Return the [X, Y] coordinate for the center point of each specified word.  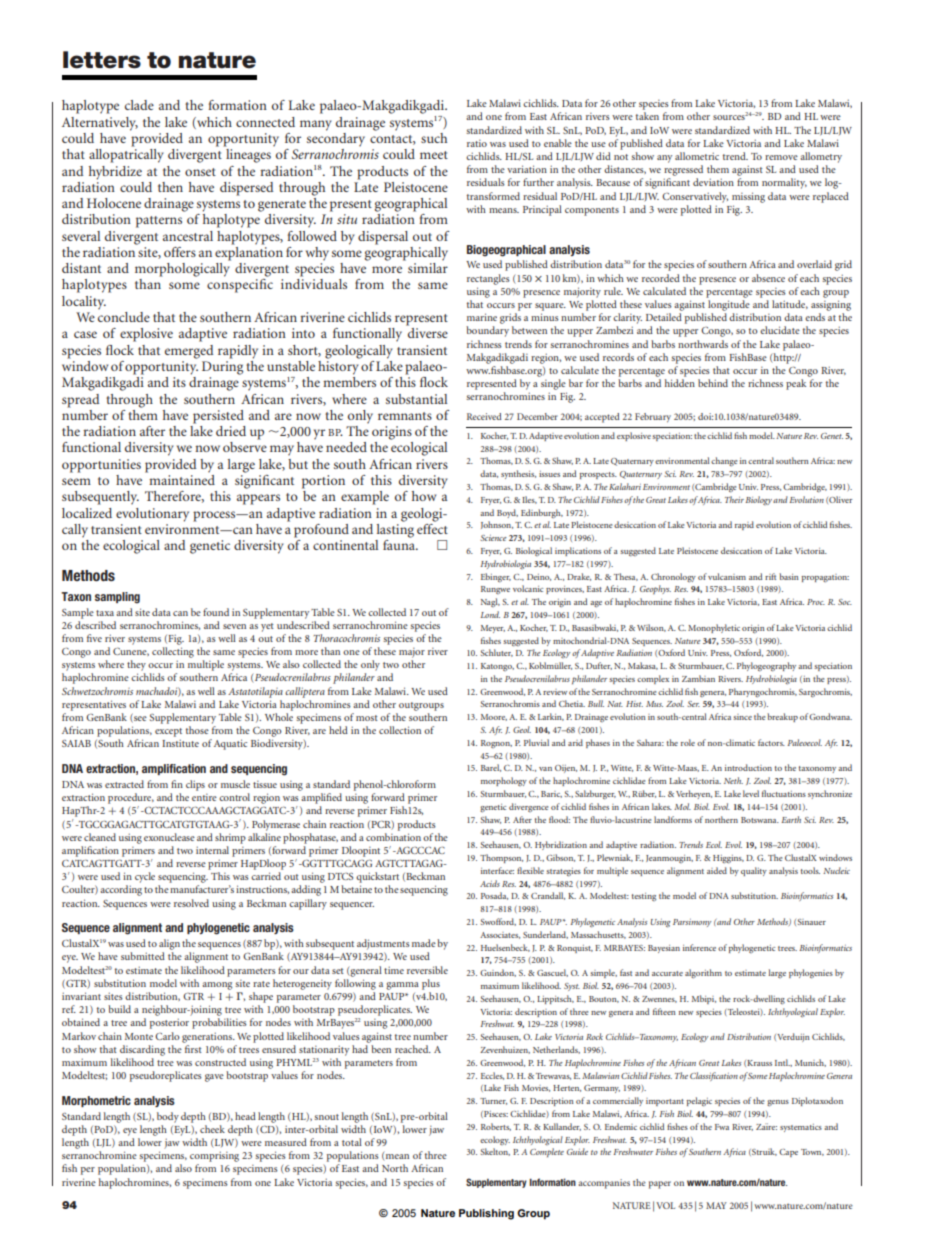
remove [781, 157]
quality [754, 871]
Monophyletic [714, 628]
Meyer [493, 629]
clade [139, 105]
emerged [189, 352]
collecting [173, 652]
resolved [191, 903]
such [434, 138]
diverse [428, 333]
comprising [214, 1157]
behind [713, 383]
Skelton [495, 1152]
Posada [494, 896]
